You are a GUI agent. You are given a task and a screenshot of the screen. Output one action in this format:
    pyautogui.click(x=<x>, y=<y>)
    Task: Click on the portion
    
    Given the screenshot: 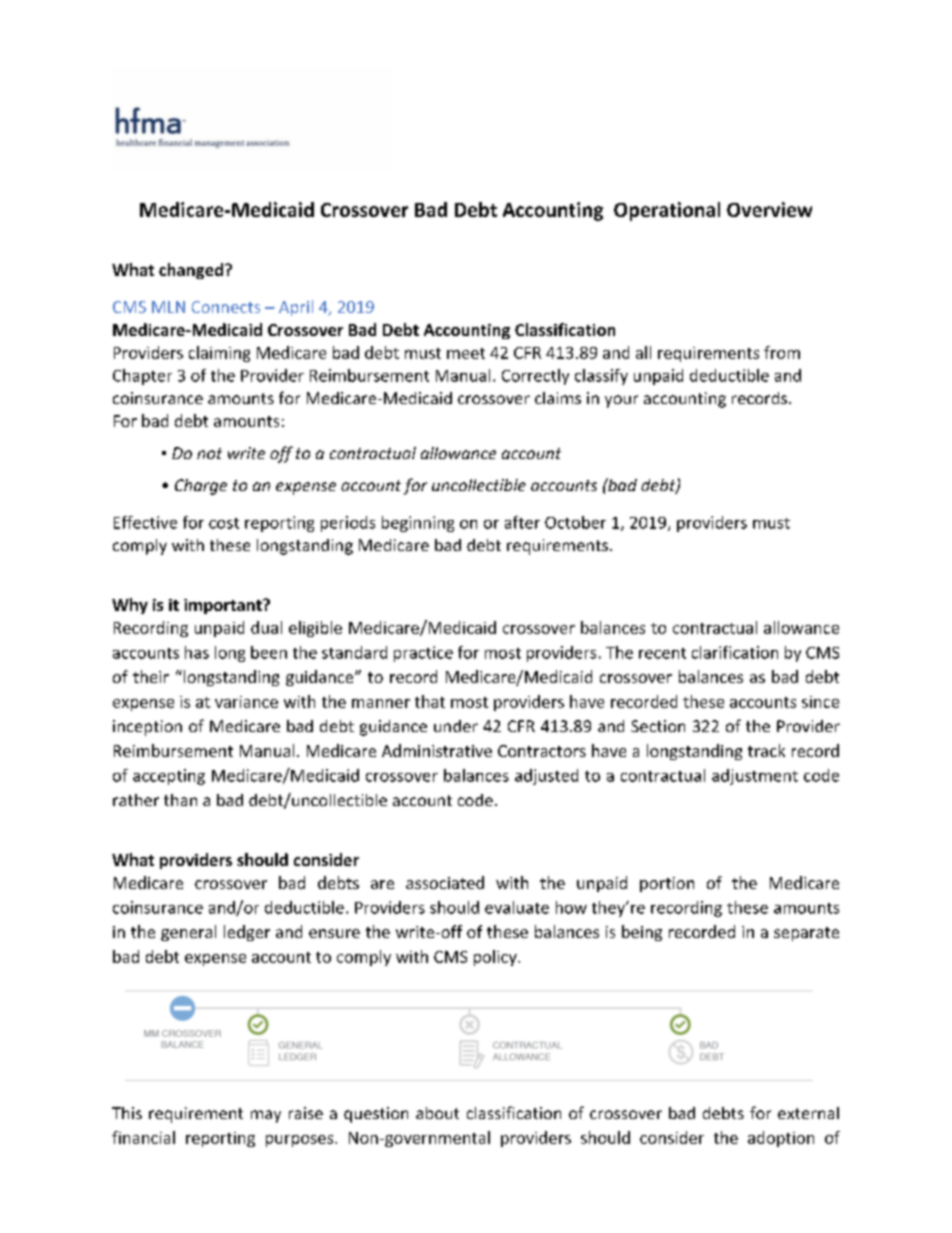 What is the action you would take?
    pyautogui.click(x=667, y=884)
